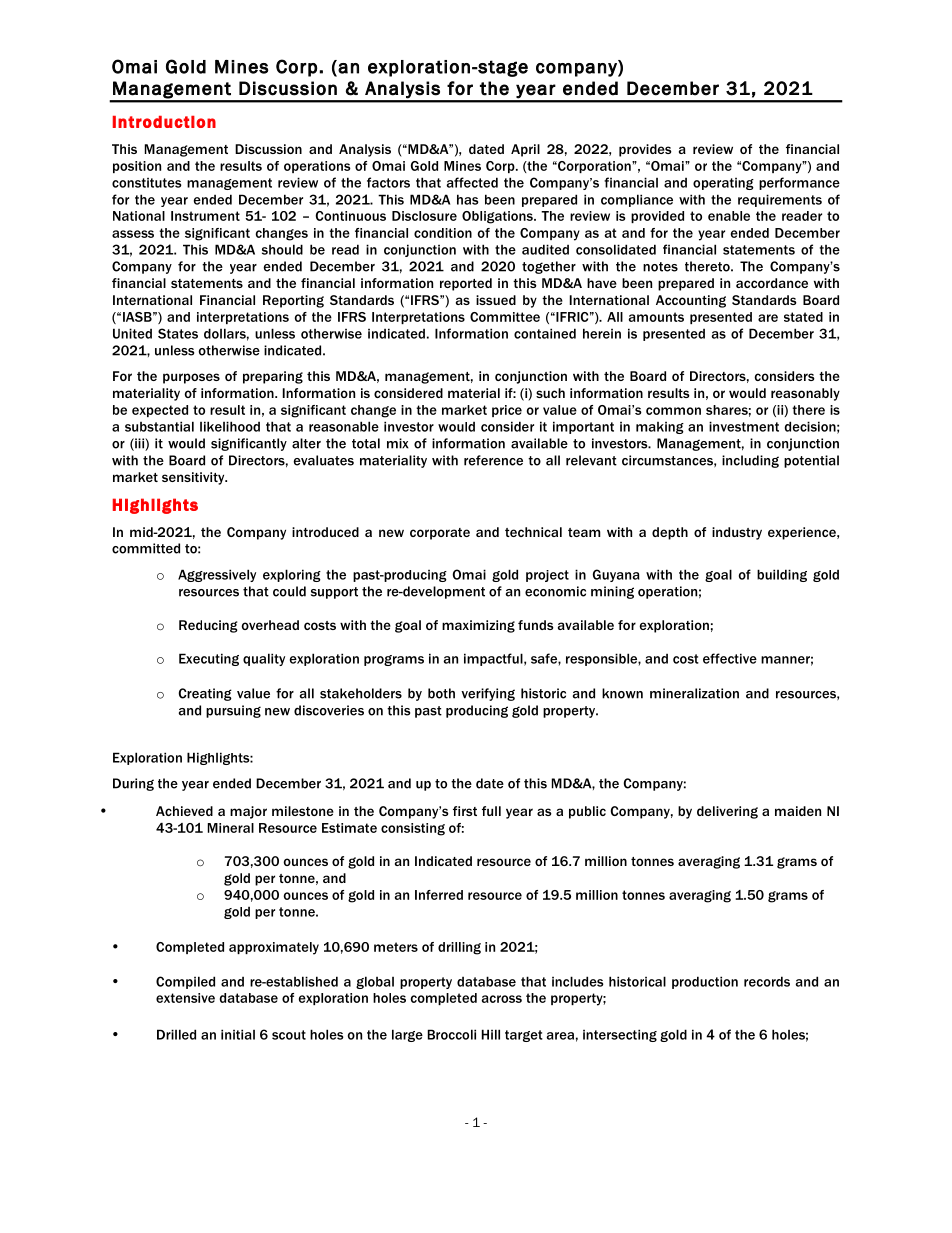 The width and height of the screenshot is (952, 1233). What do you see at coordinates (723, 184) in the screenshot?
I see `operating` at bounding box center [723, 184].
